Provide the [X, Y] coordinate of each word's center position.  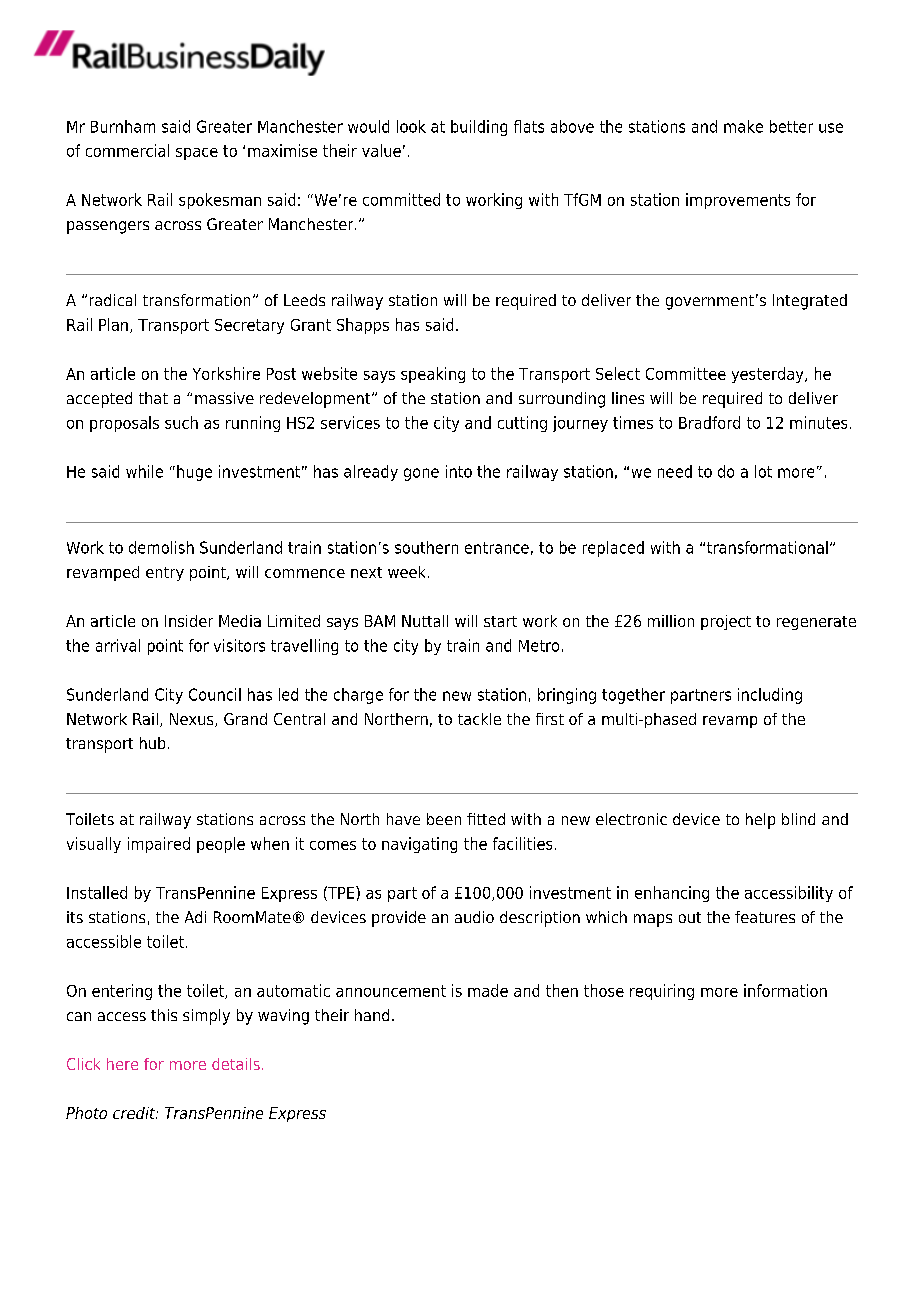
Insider [189, 621]
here [122, 1064]
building [479, 128]
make [743, 126]
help [760, 821]
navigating [419, 845]
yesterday [769, 375]
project [726, 622]
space [197, 154]
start [500, 621]
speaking [433, 375]
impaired [159, 845]
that [153, 398]
